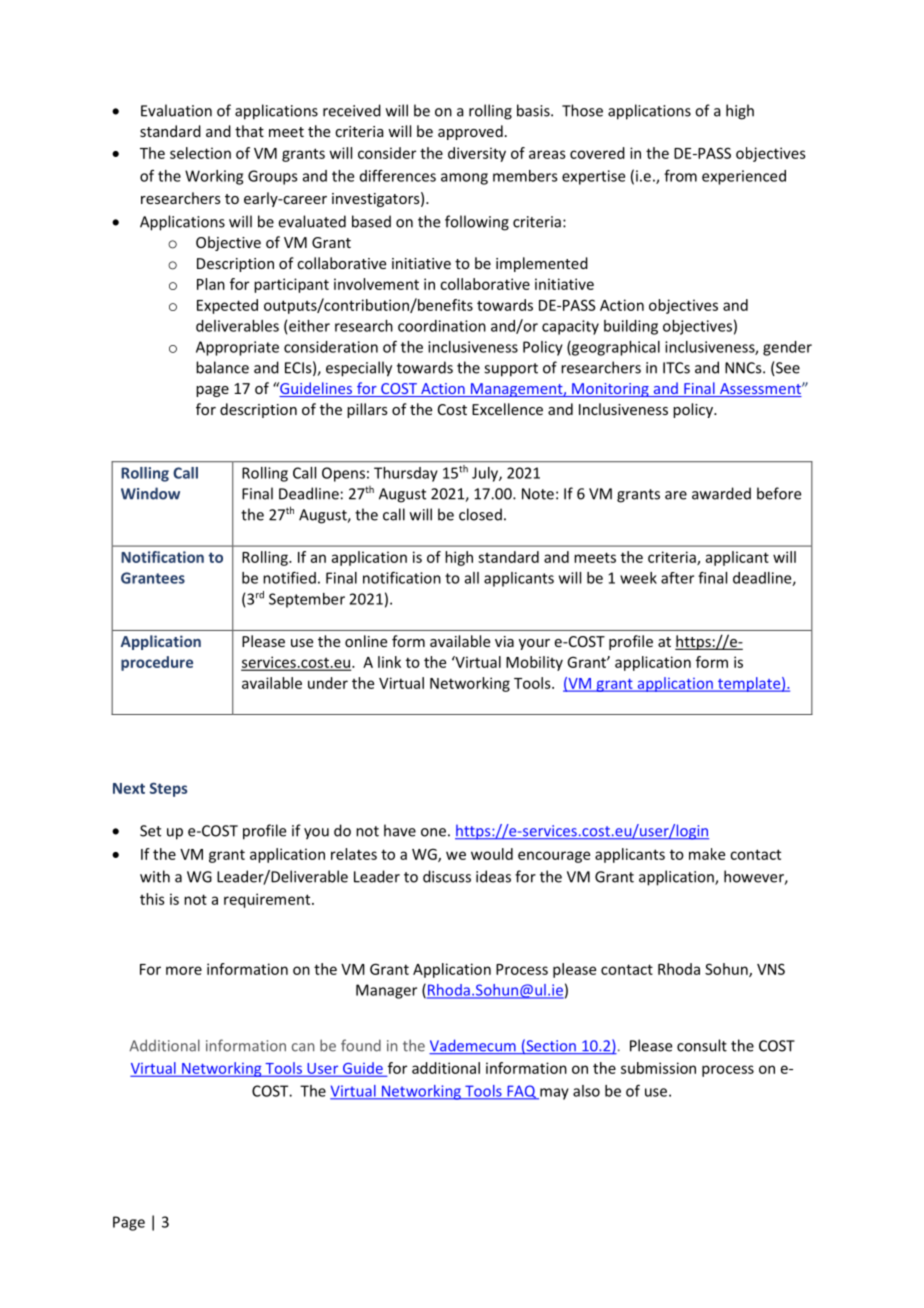 The height and width of the page is (1308, 924). Describe the element at coordinates (184, 970) in the page. I see `more` at that location.
